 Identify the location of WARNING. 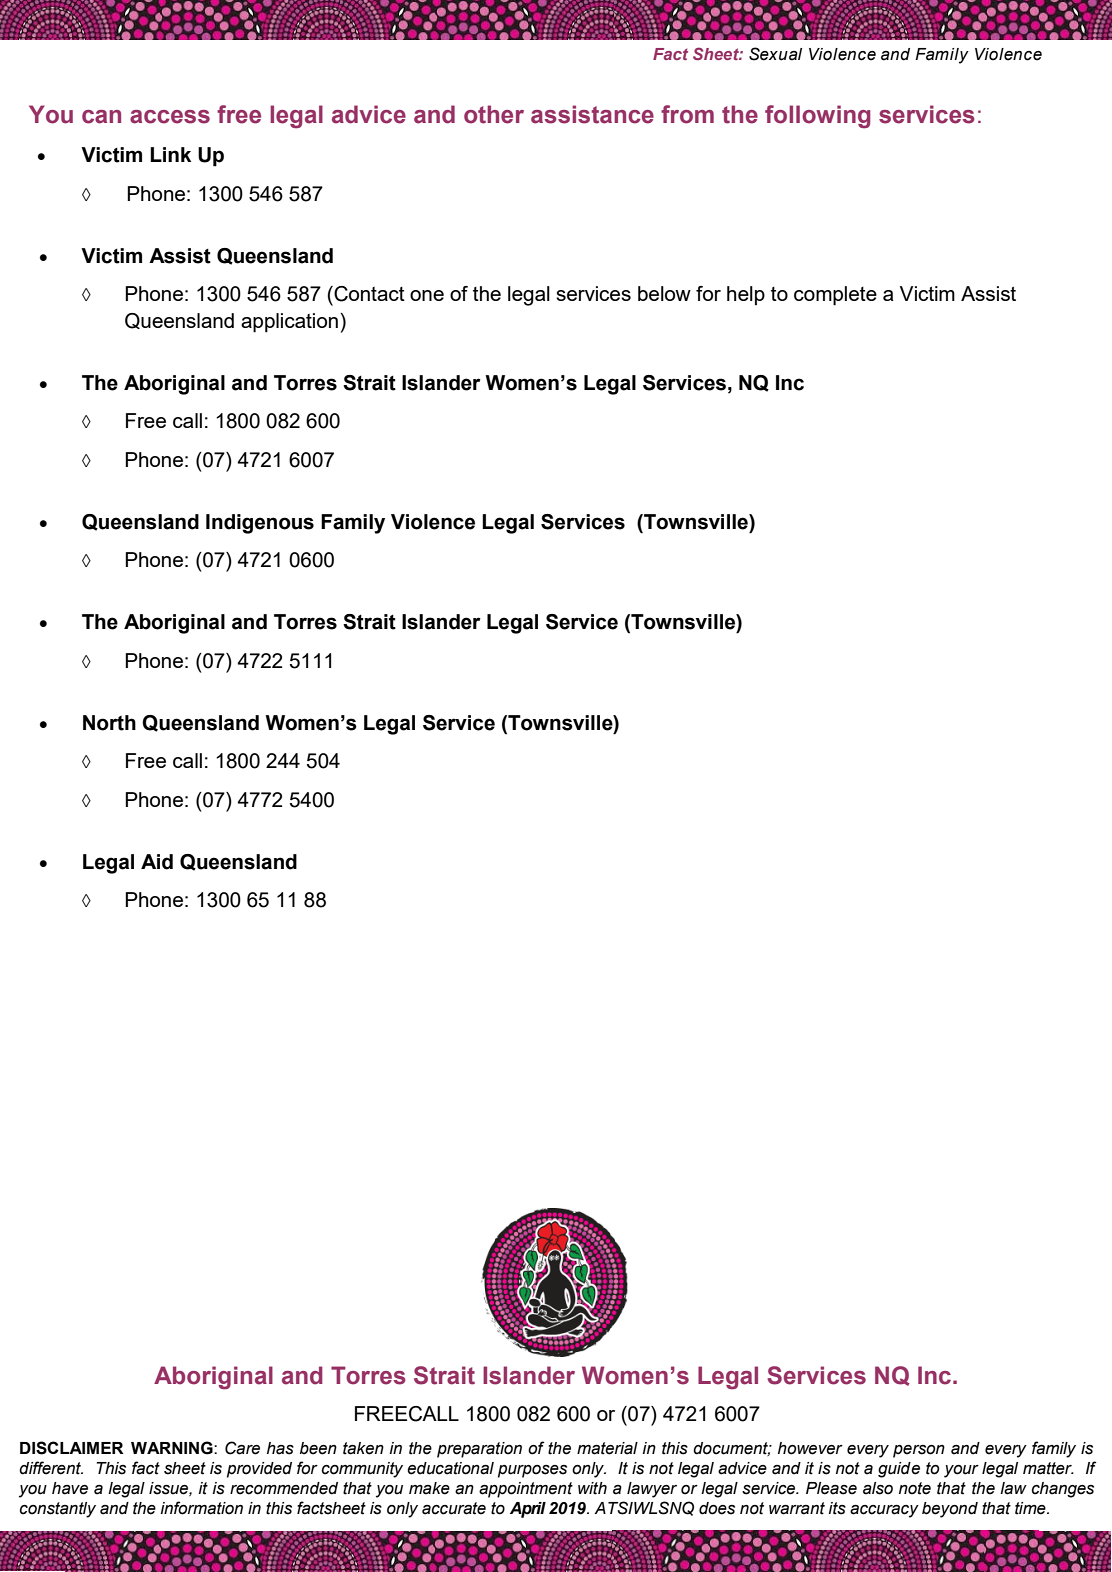
(173, 1448).
